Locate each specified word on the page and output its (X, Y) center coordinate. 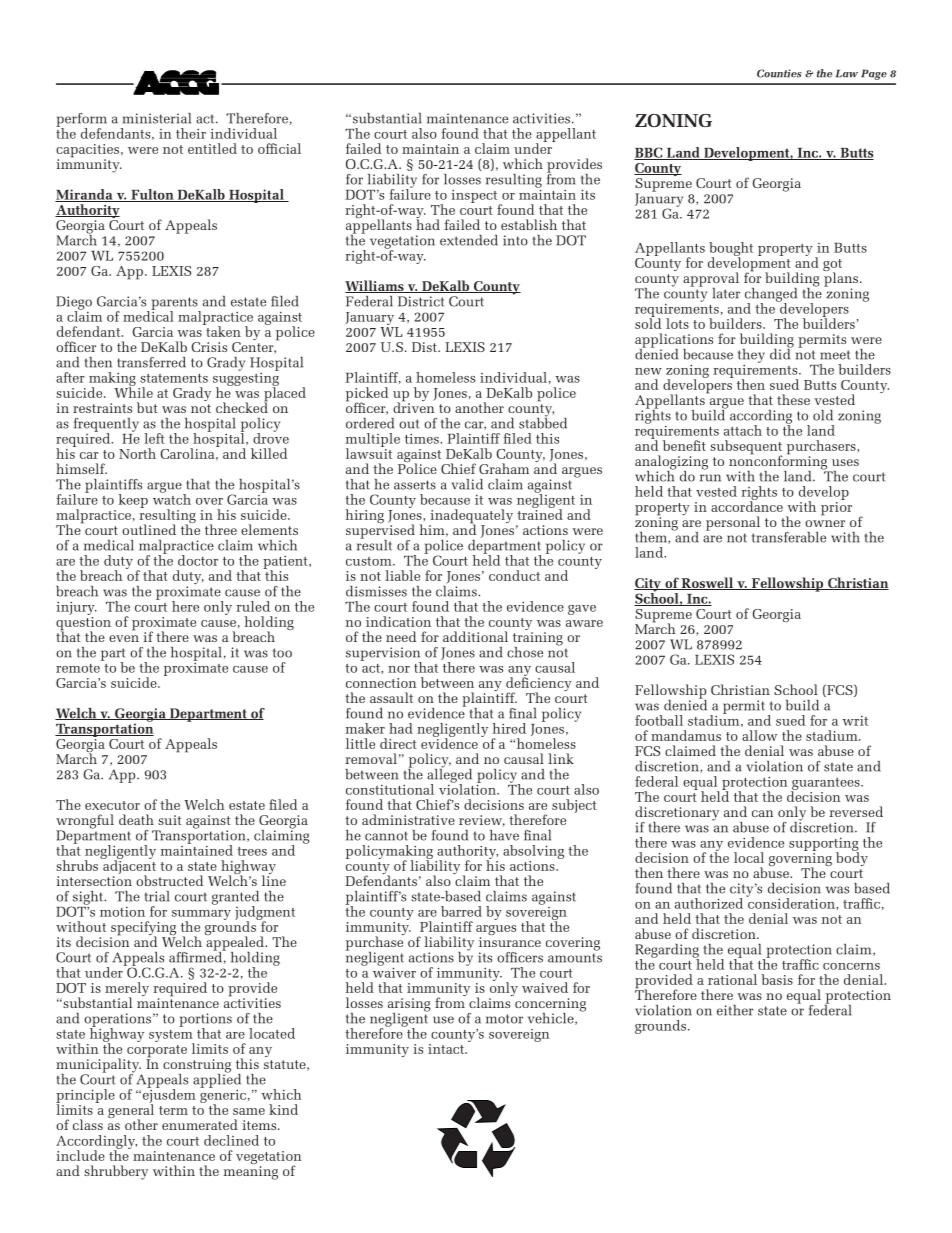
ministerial (157, 118)
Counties (779, 73)
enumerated (200, 1124)
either (735, 1010)
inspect (475, 197)
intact (447, 1049)
